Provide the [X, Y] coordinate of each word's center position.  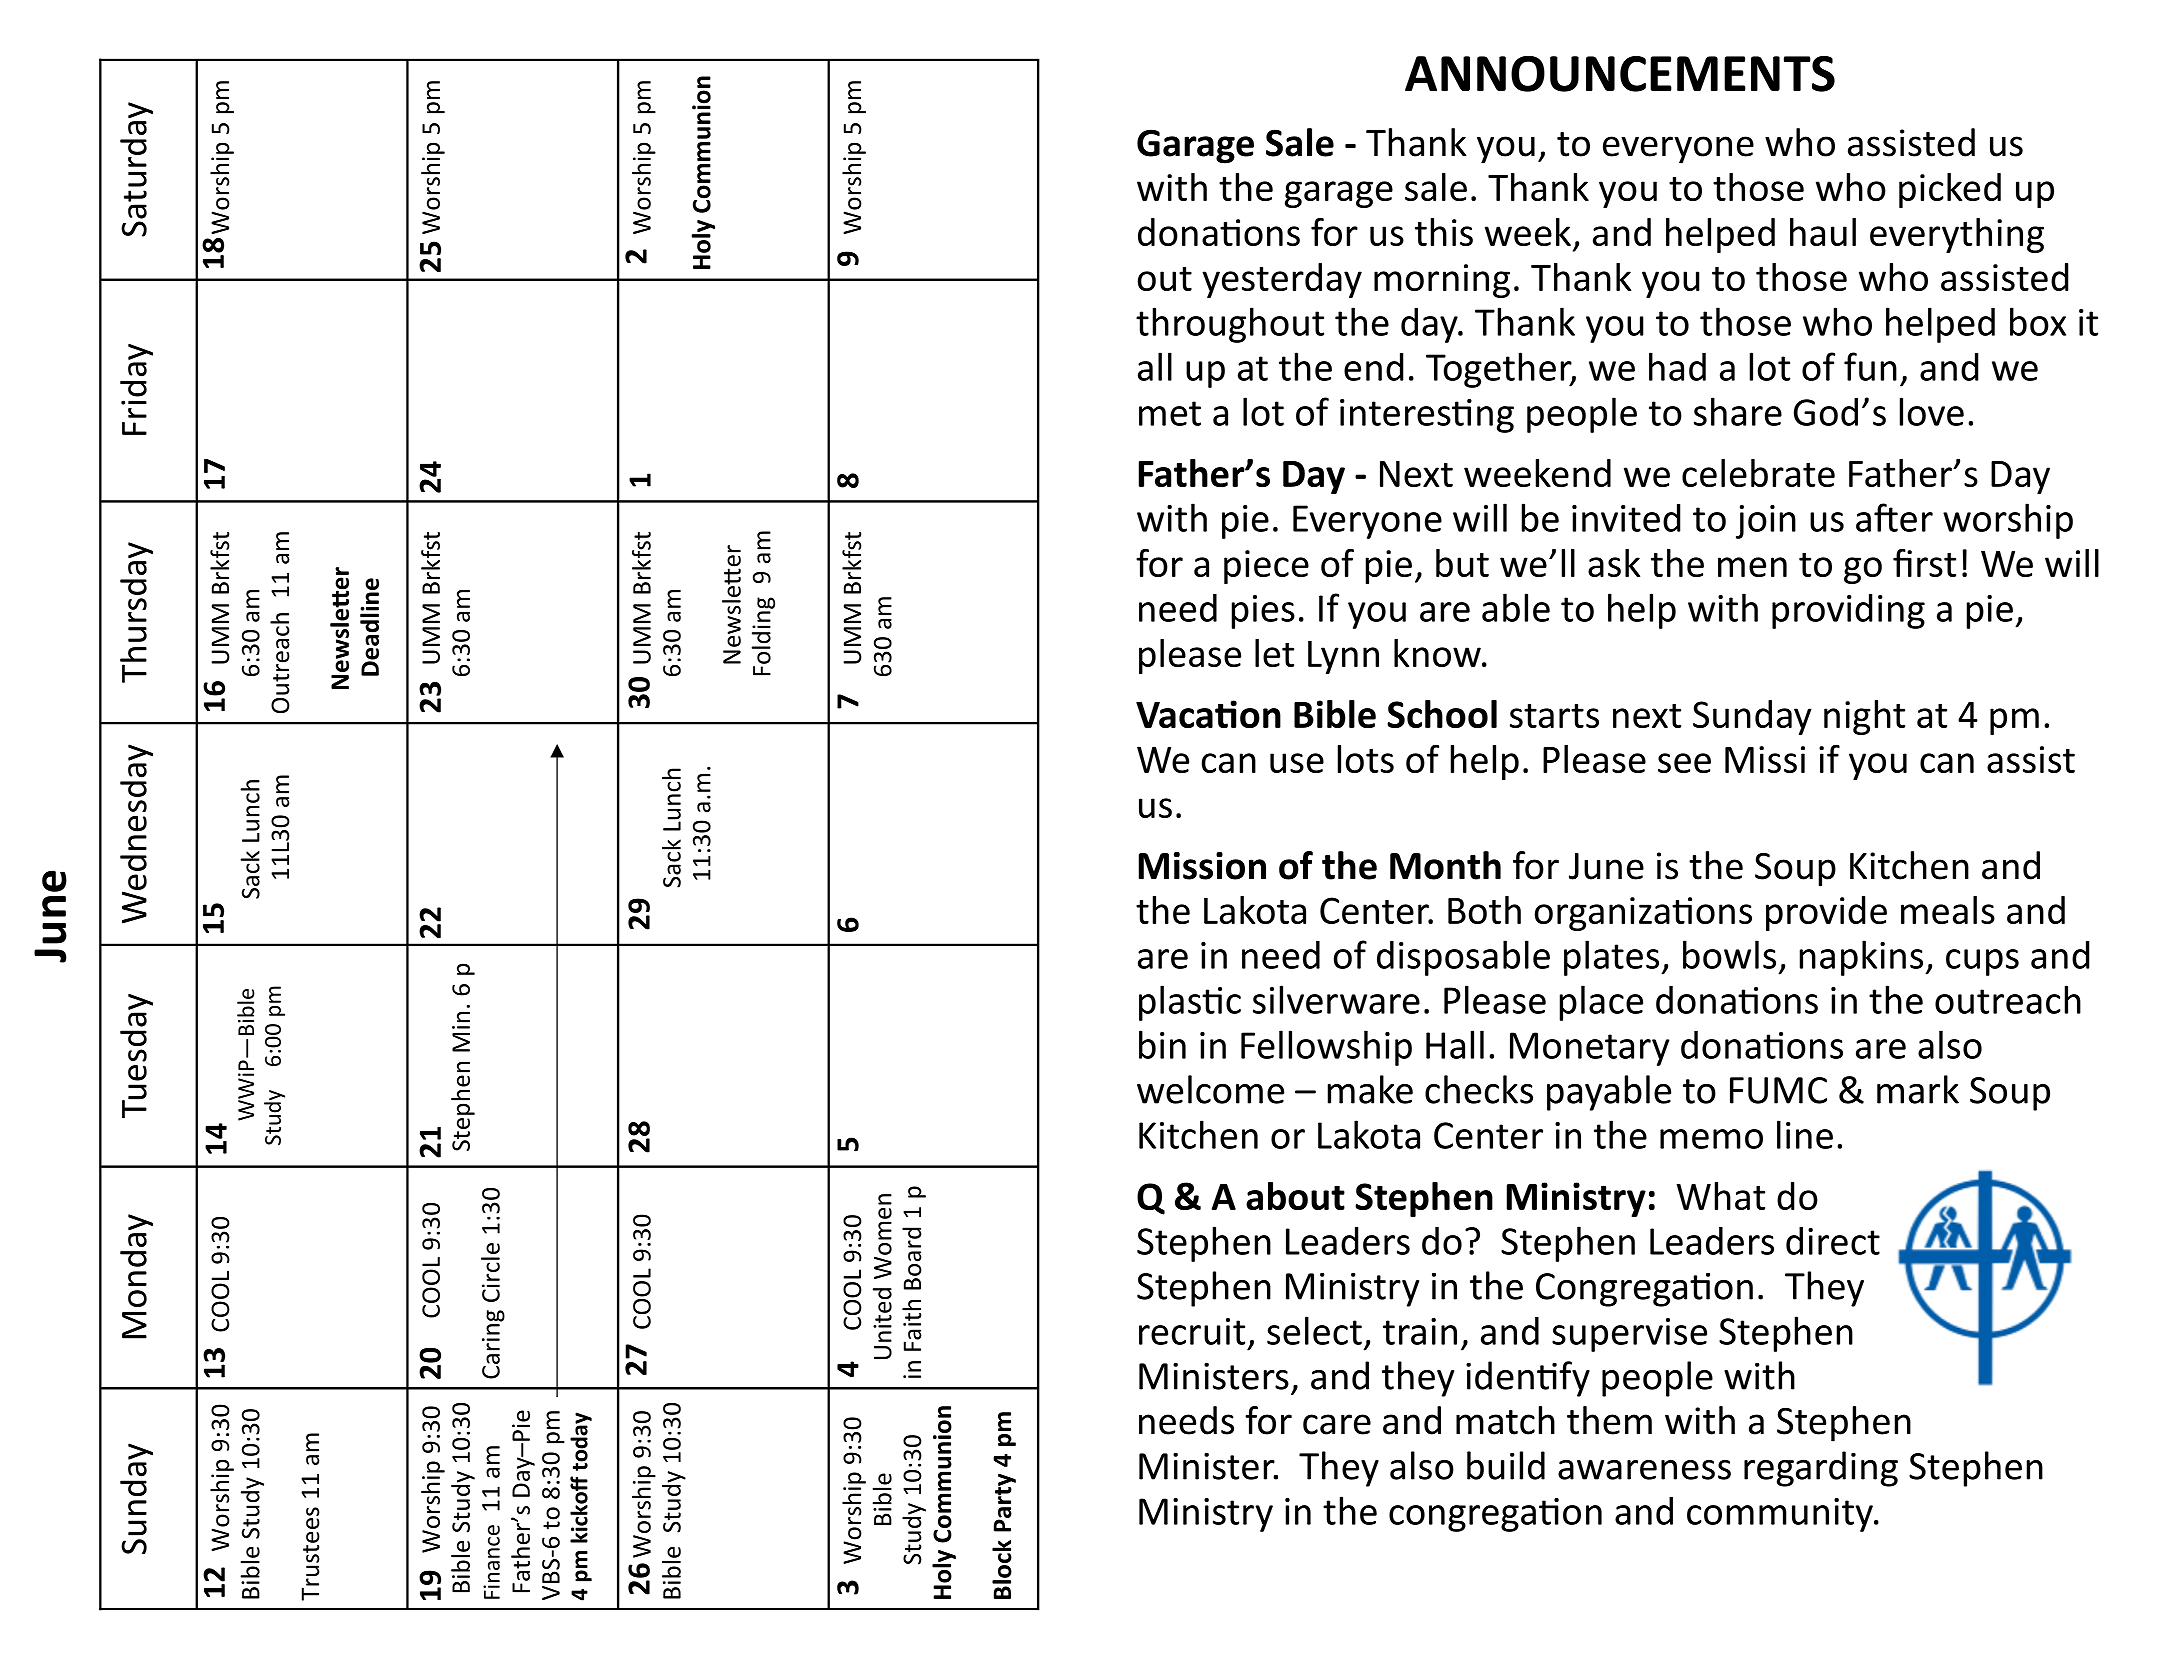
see [1684, 763]
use [1297, 763]
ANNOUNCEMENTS [1620, 74]
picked [1950, 190]
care [1337, 1424]
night [1864, 717]
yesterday [1282, 280]
